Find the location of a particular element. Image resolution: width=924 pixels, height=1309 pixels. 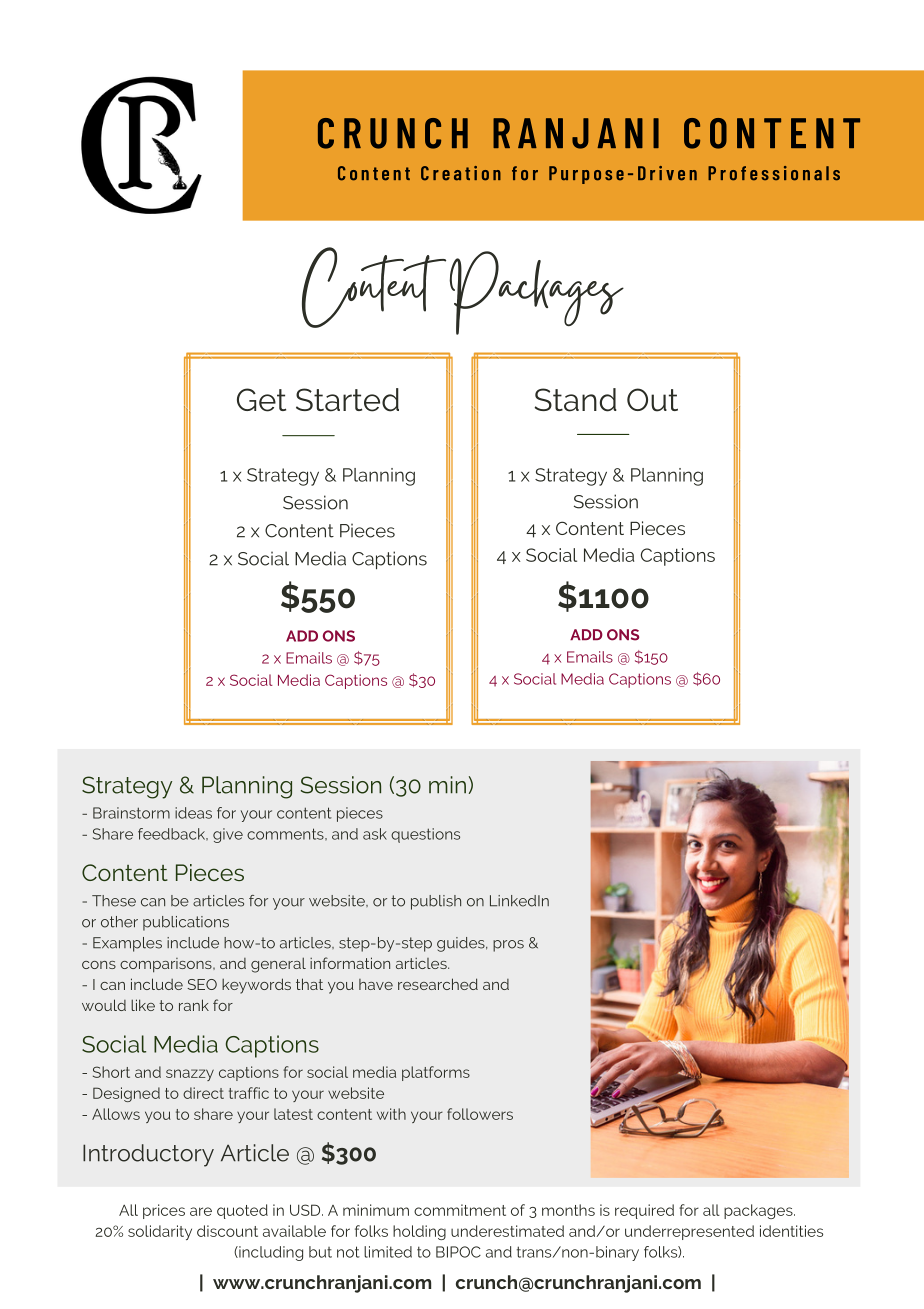

Started is located at coordinates (347, 400).
